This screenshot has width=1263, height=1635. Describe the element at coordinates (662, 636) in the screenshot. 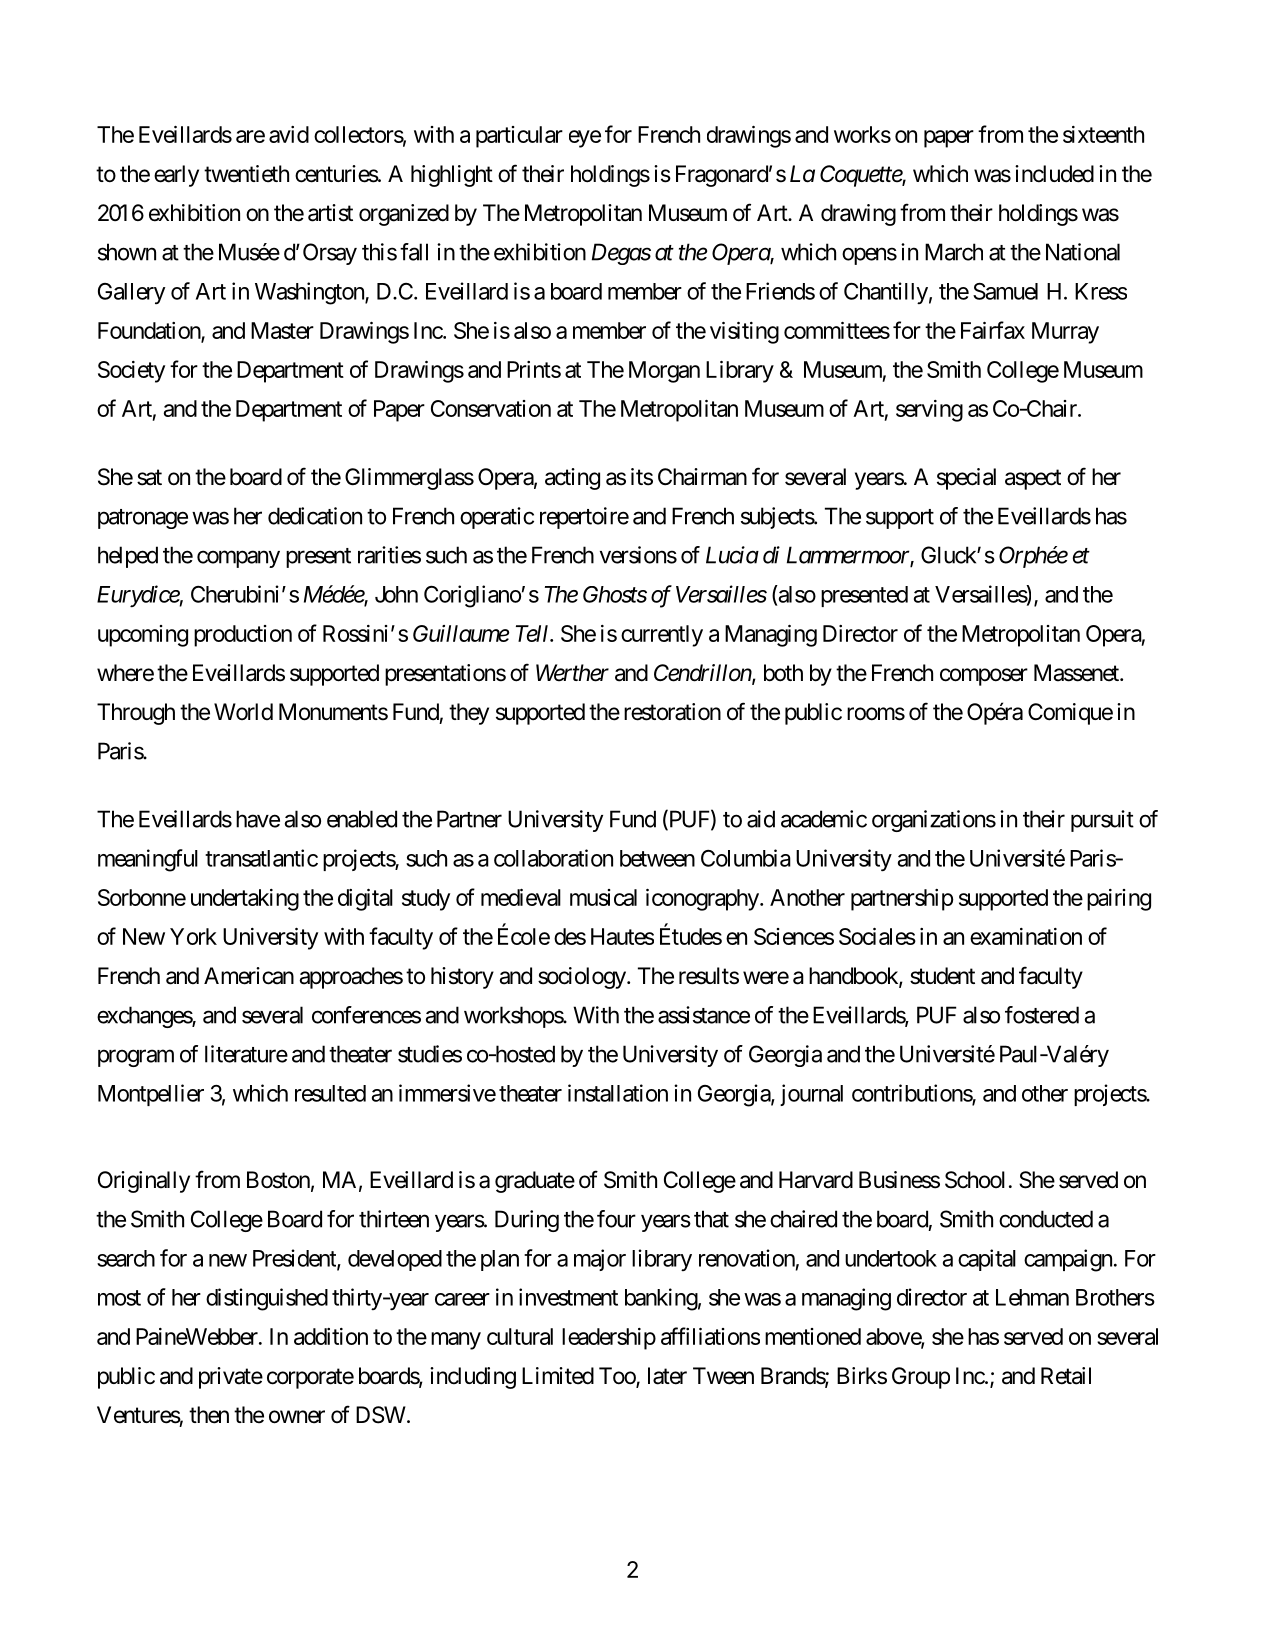

I see `currently` at that location.
